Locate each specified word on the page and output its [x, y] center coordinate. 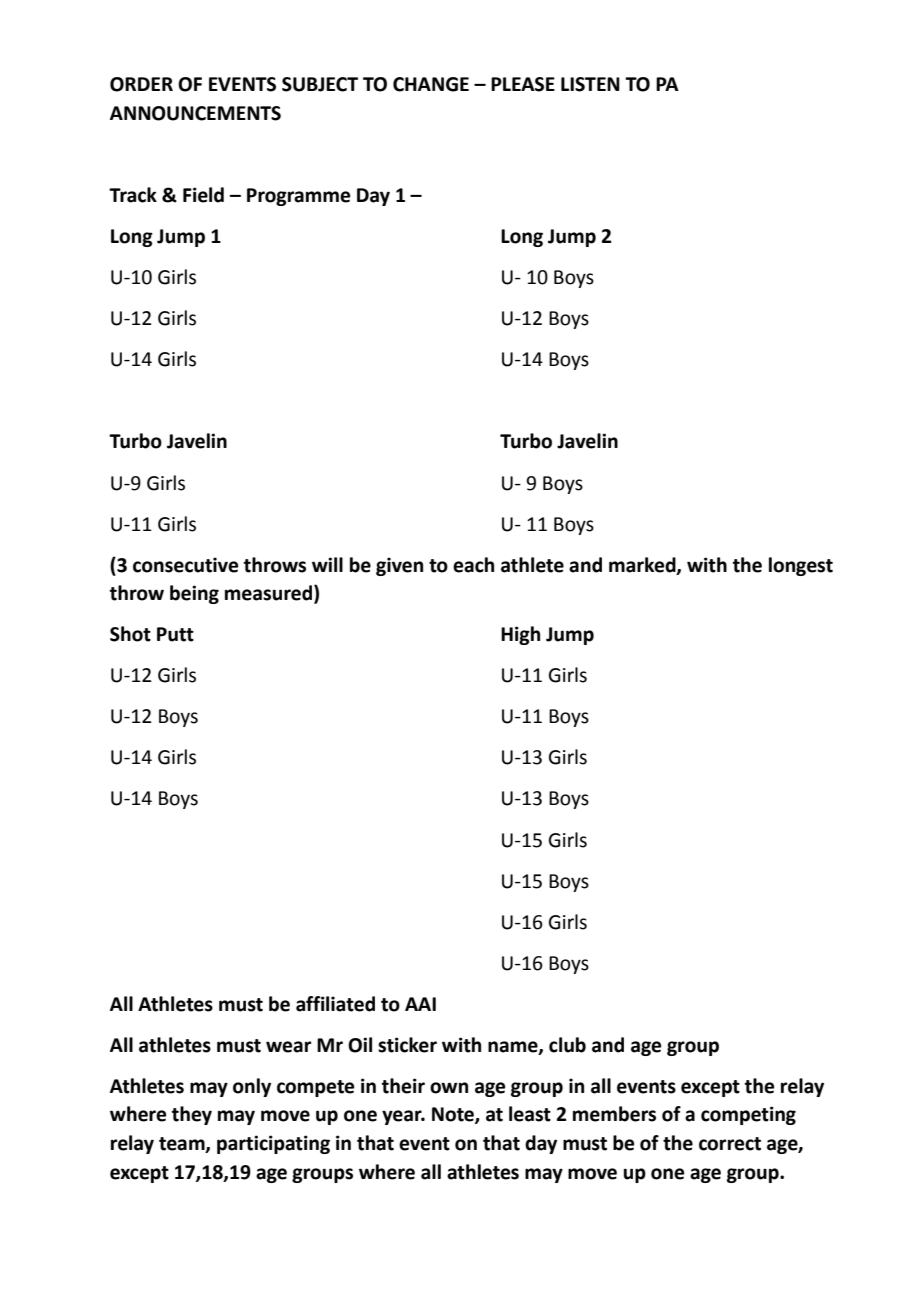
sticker [407, 1045]
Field [203, 195]
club [567, 1045]
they [192, 1115]
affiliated [335, 1004]
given [399, 566]
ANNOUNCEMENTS [195, 113]
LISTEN [590, 84]
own [449, 1088]
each [473, 565]
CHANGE [431, 84]
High [520, 635]
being [194, 594]
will [327, 564]
